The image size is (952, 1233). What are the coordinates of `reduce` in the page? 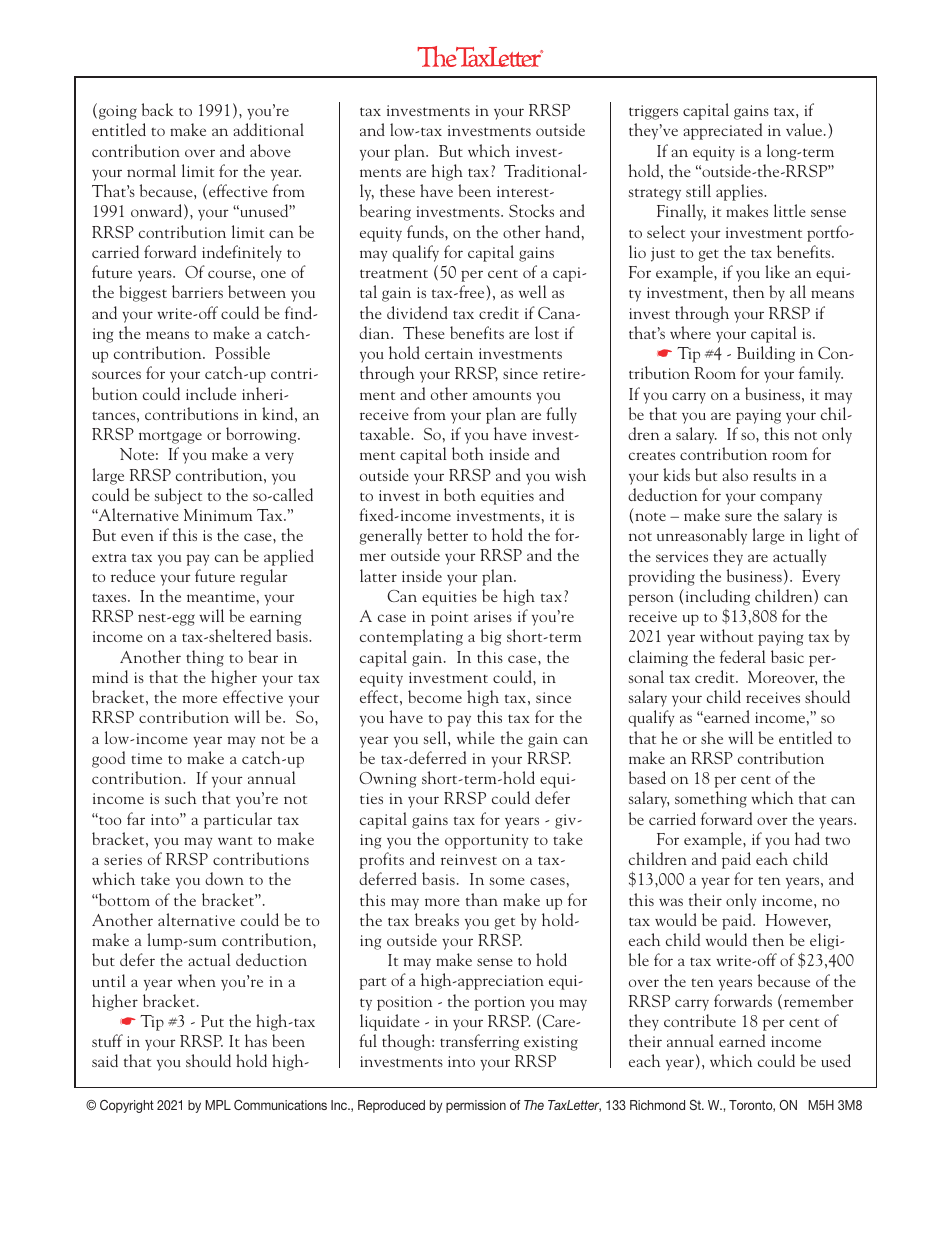 It's located at (133, 575).
